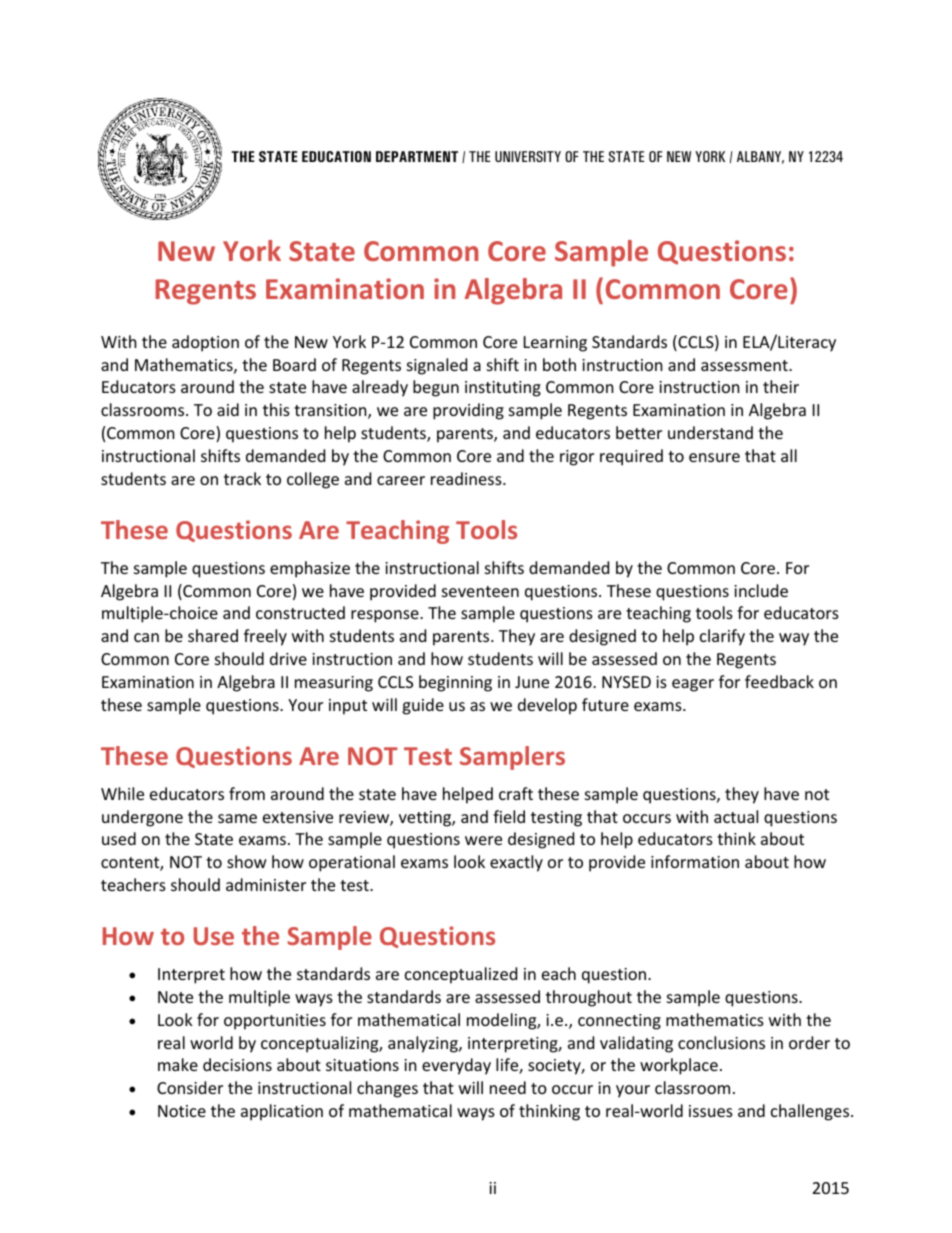  I want to click on providing, so click(468, 411).
